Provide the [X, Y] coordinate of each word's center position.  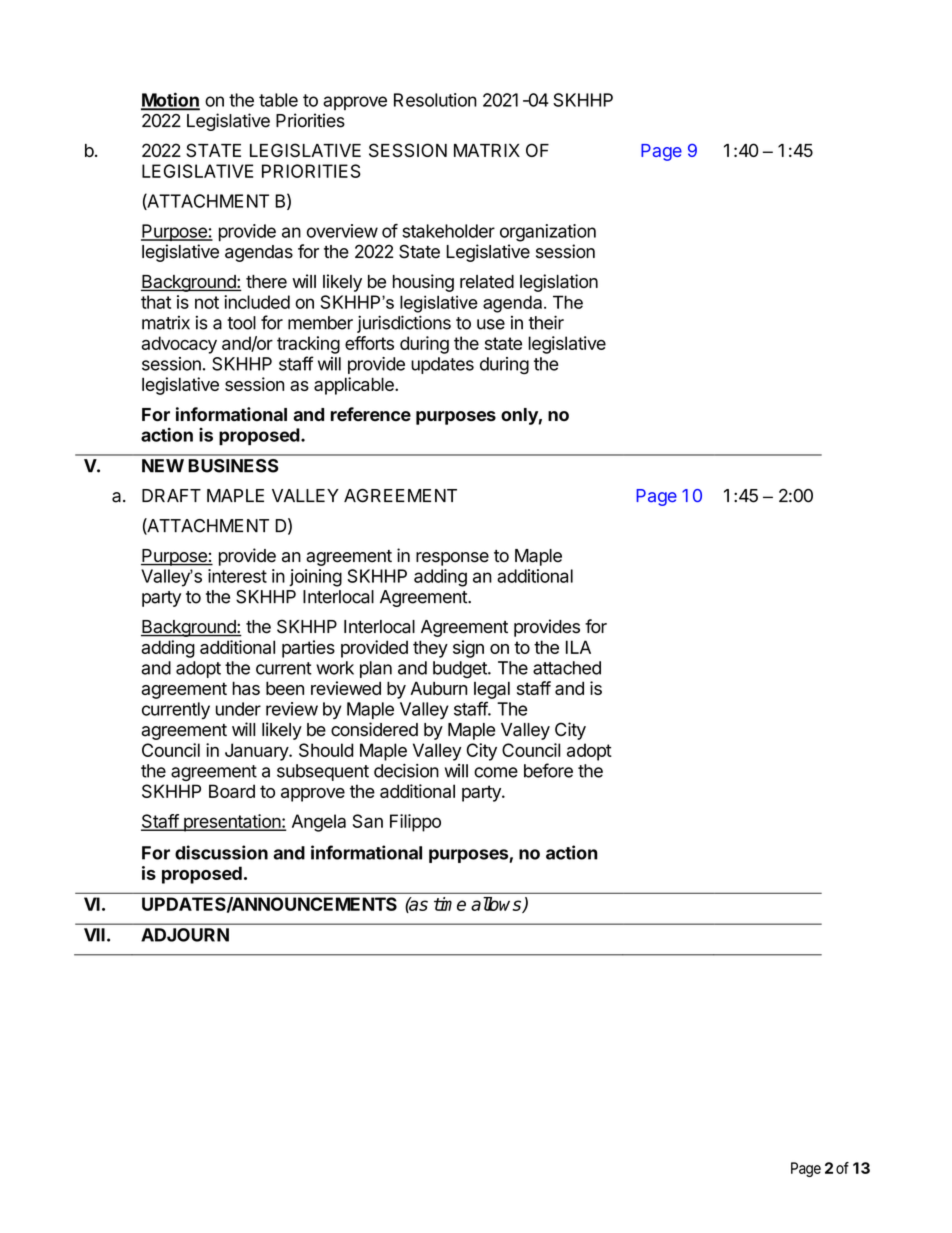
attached [567, 668]
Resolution [435, 100]
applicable [355, 386]
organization [548, 233]
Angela [319, 823]
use [491, 324]
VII [94, 935]
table [278, 100]
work [335, 668]
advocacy [179, 345]
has [246, 688]
